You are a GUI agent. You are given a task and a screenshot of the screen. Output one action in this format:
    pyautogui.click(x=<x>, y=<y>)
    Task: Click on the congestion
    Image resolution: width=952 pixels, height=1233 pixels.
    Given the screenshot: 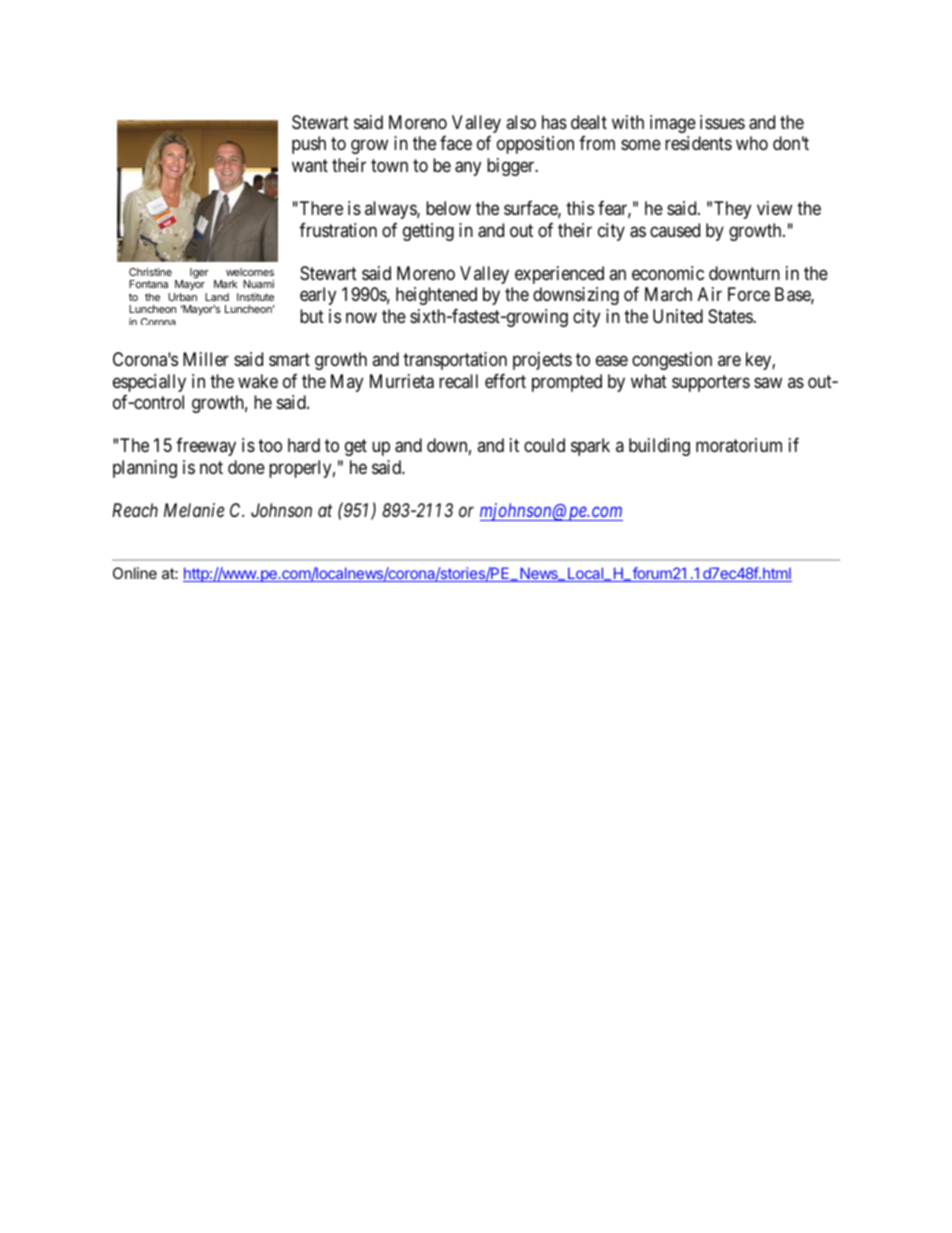 What is the action you would take?
    pyautogui.click(x=672, y=361)
